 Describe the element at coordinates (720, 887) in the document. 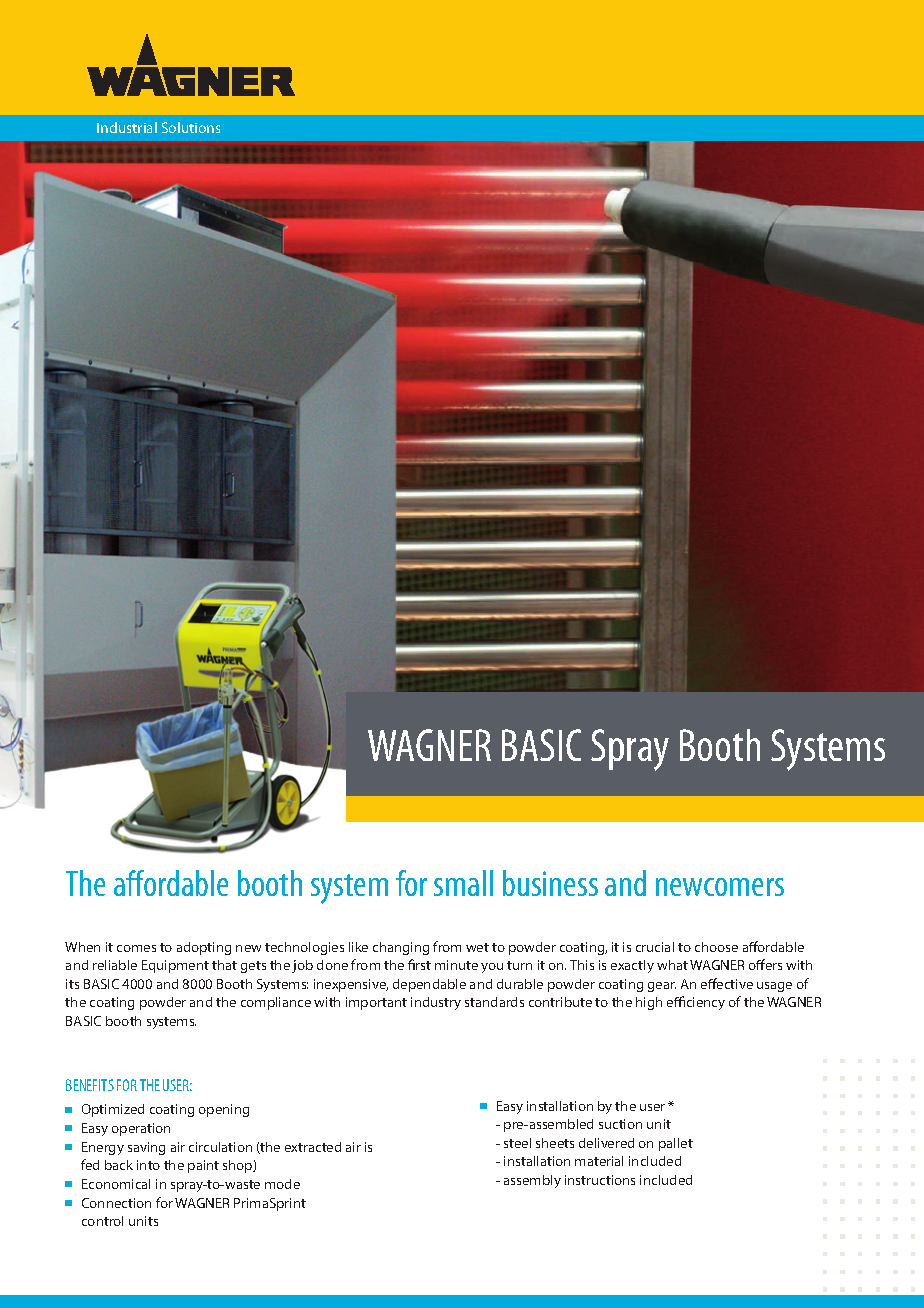

I see `newcomers` at that location.
